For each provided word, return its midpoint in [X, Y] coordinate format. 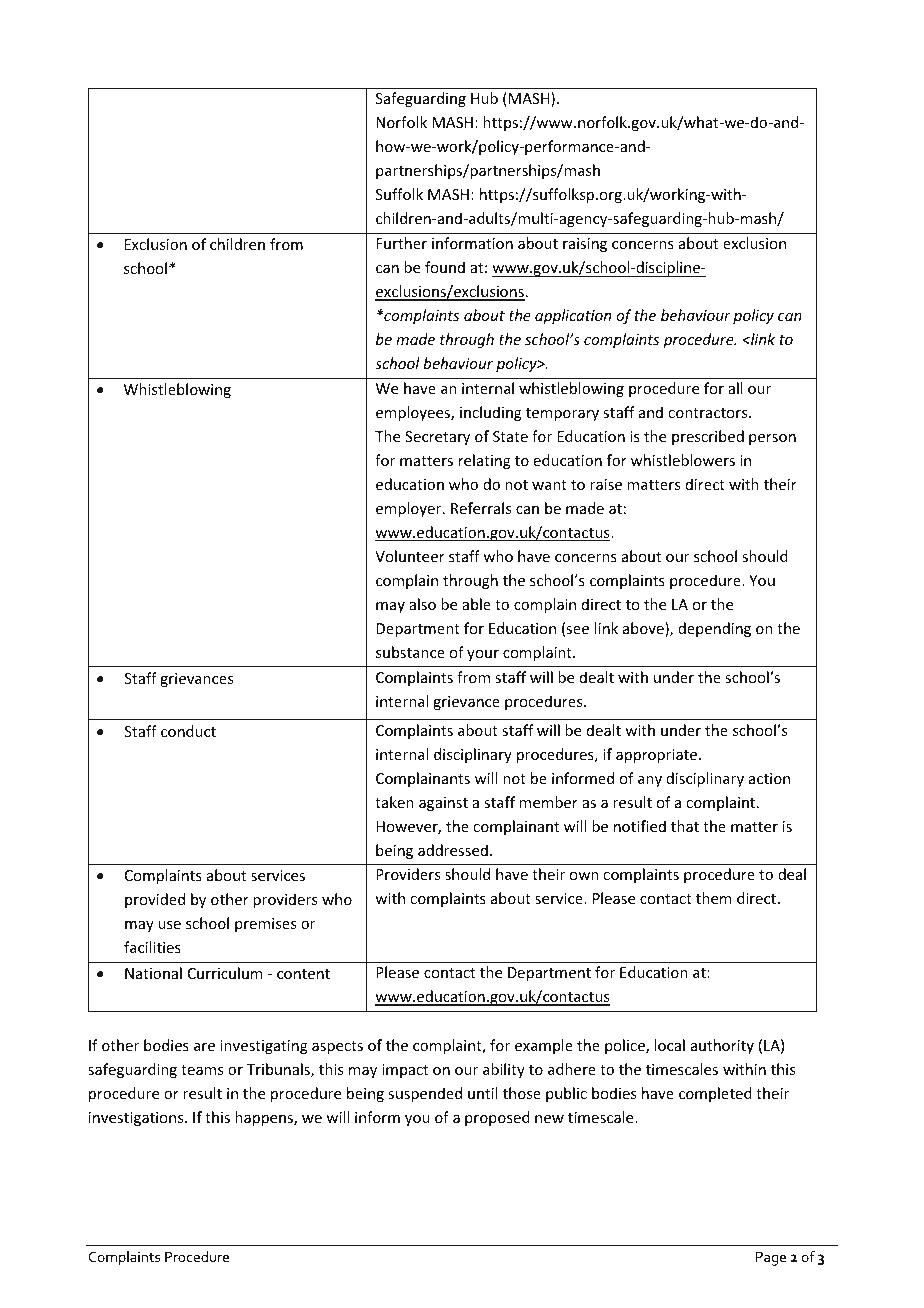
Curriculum [225, 973]
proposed [497, 1118]
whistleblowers [683, 460]
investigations [137, 1119]
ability [504, 1070]
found [445, 267]
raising [585, 245]
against [443, 804]
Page [771, 1259]
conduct [188, 731]
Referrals [481, 508]
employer [410, 509]
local [669, 1045]
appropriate [658, 756]
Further [401, 243]
